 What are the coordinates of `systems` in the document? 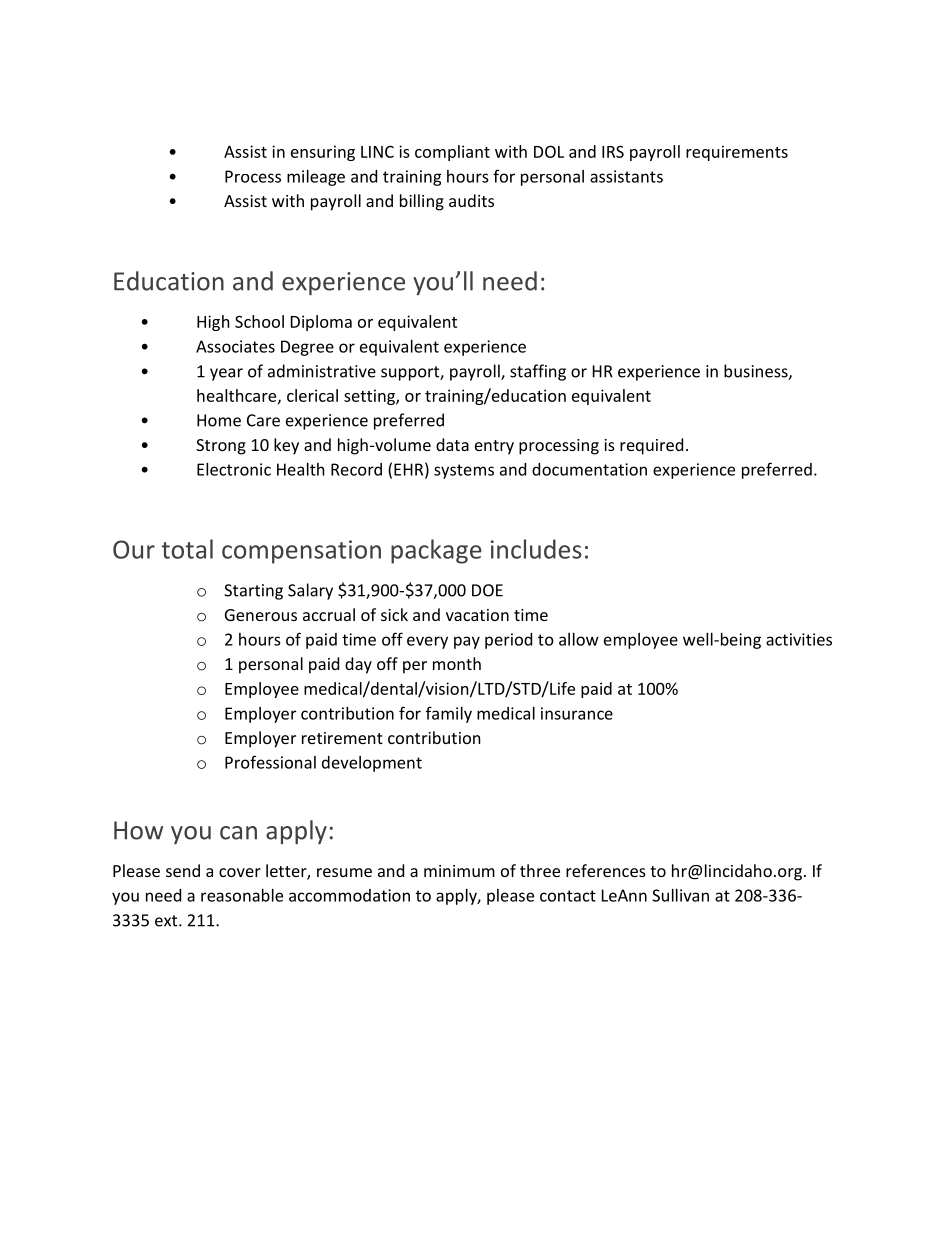 It's located at (464, 471).
